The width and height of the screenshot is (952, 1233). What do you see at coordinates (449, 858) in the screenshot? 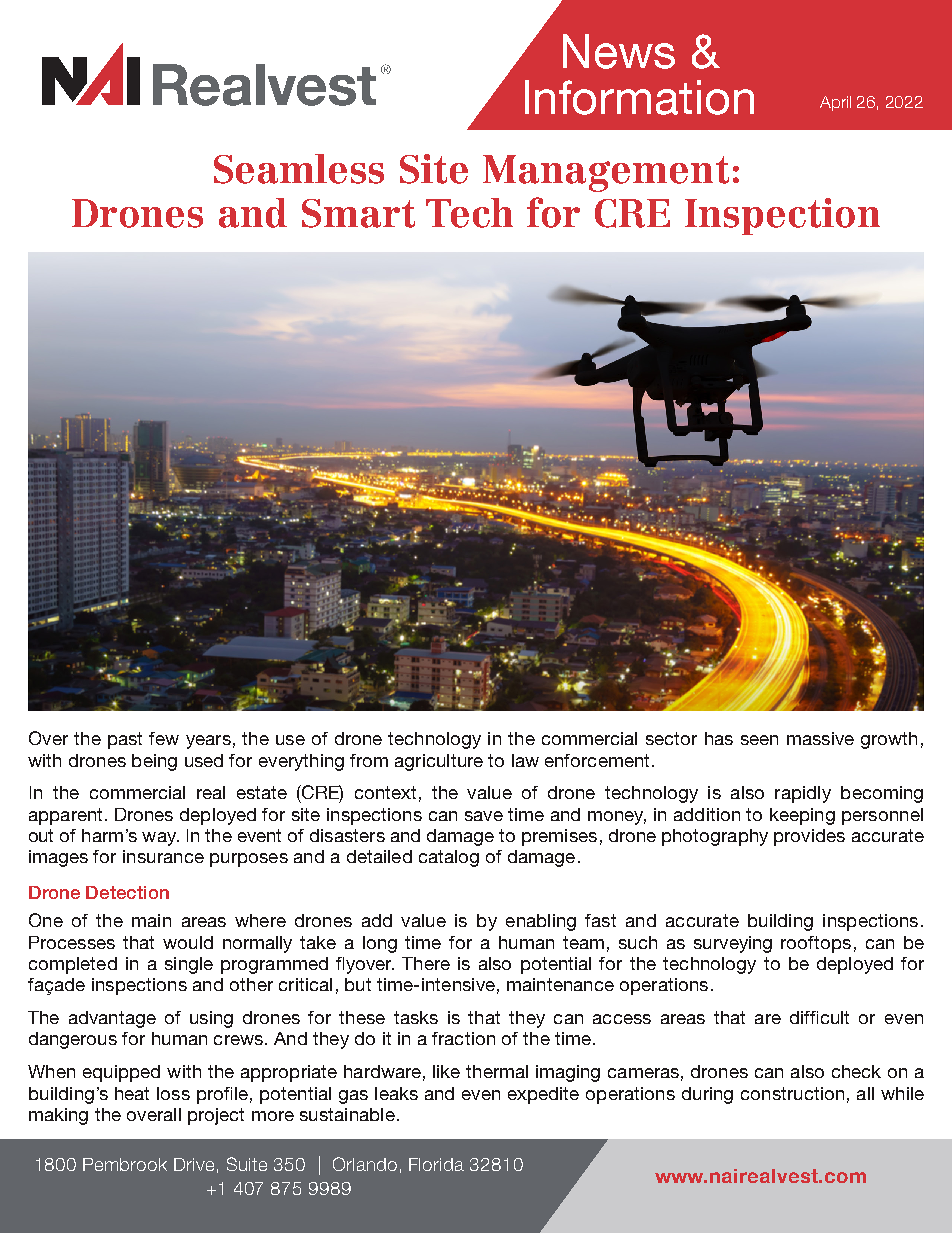
I see `catalog` at bounding box center [449, 858].
